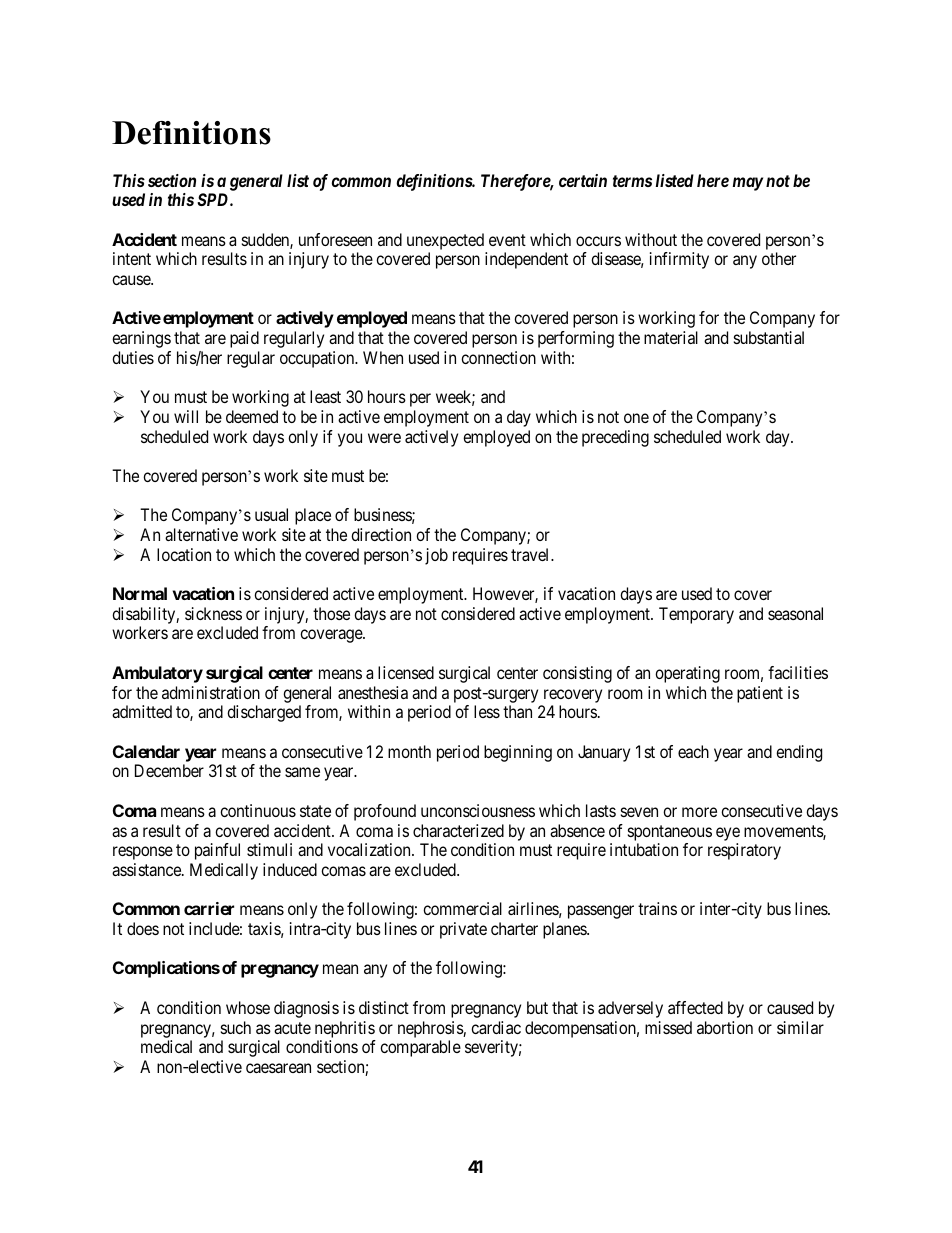  I want to click on may, so click(748, 184).
